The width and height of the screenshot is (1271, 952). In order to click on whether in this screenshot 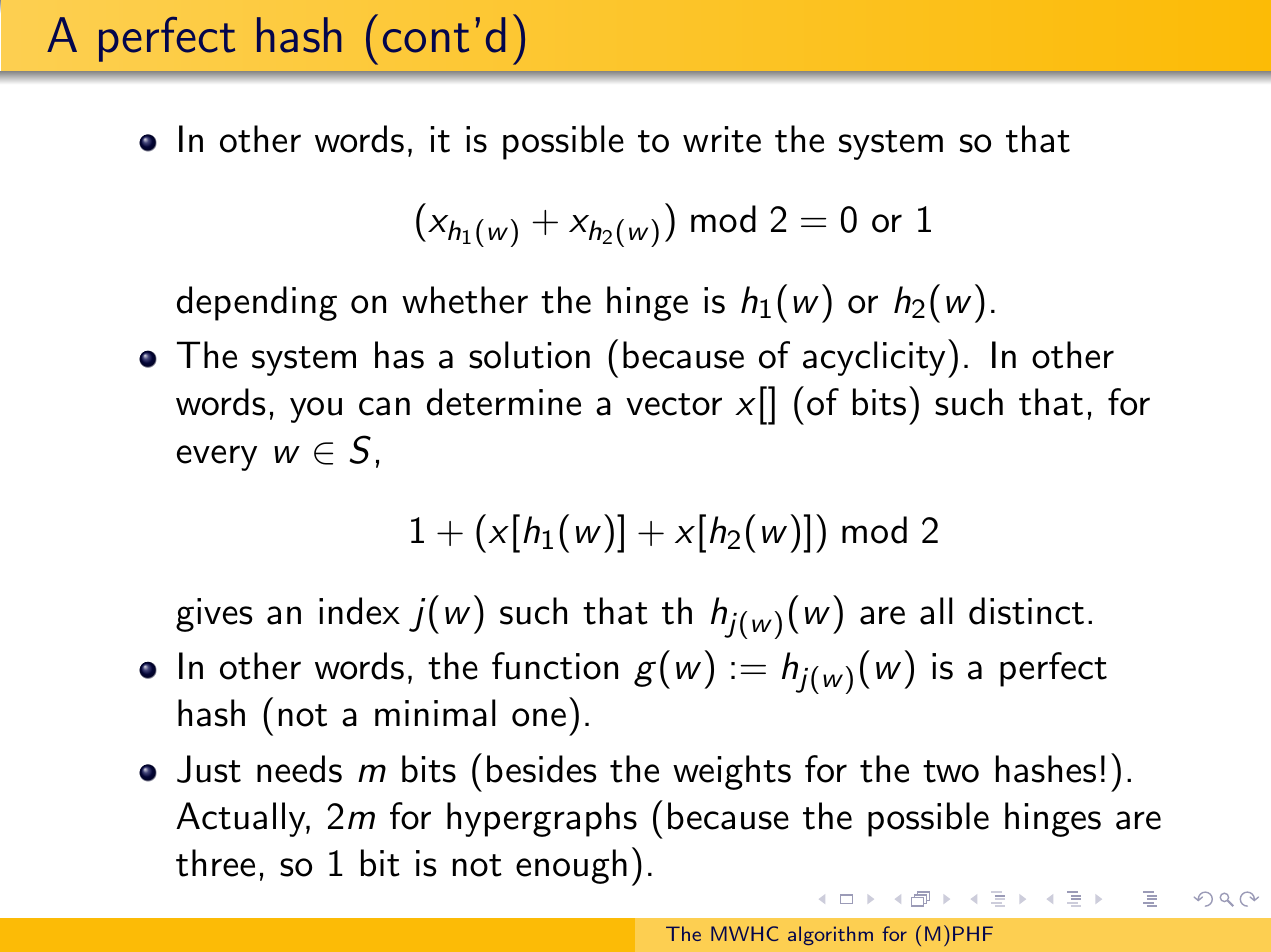, I will do `click(465, 300)`.
